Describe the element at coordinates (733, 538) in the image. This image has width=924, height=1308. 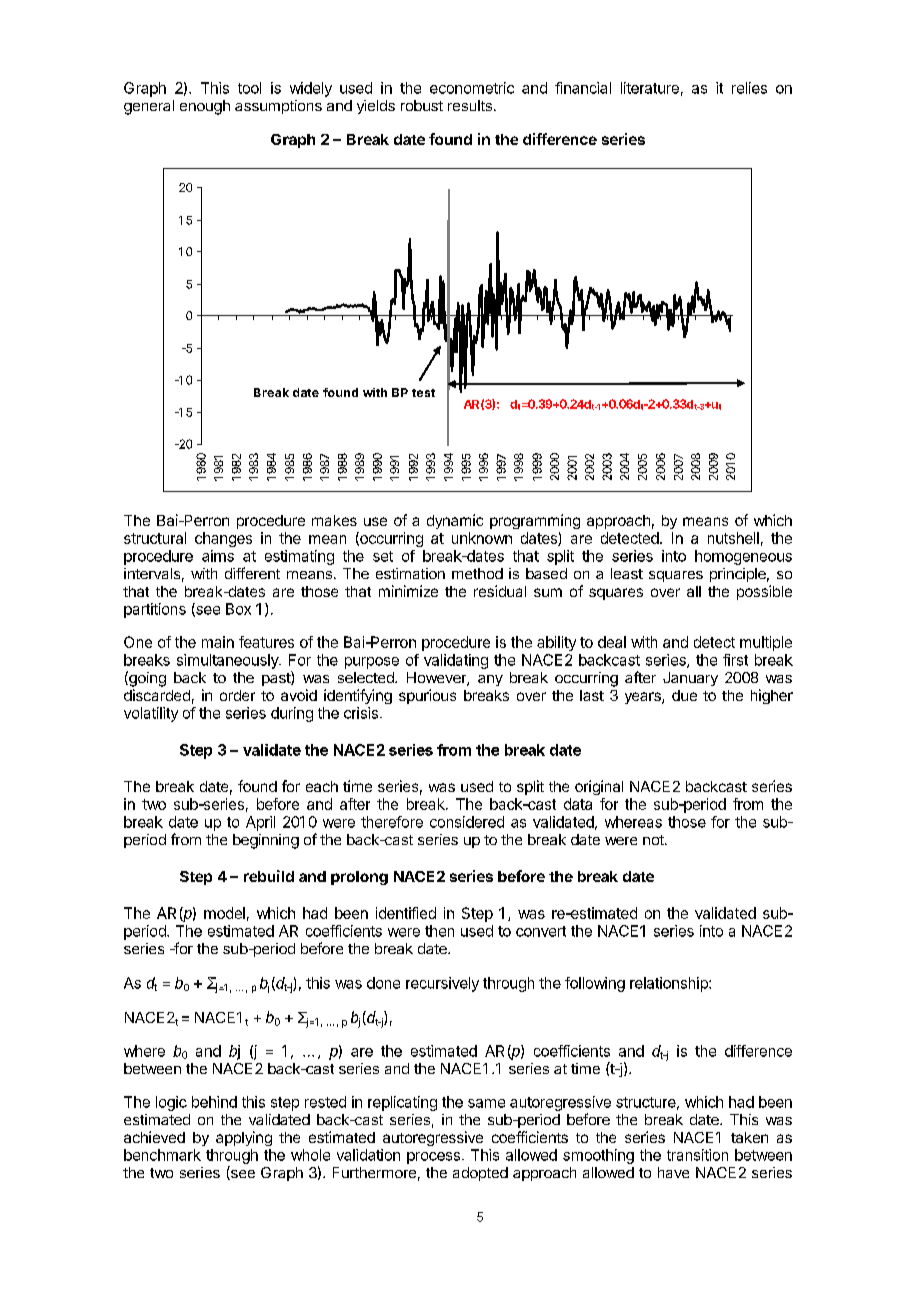
I see `nutshell` at that location.
